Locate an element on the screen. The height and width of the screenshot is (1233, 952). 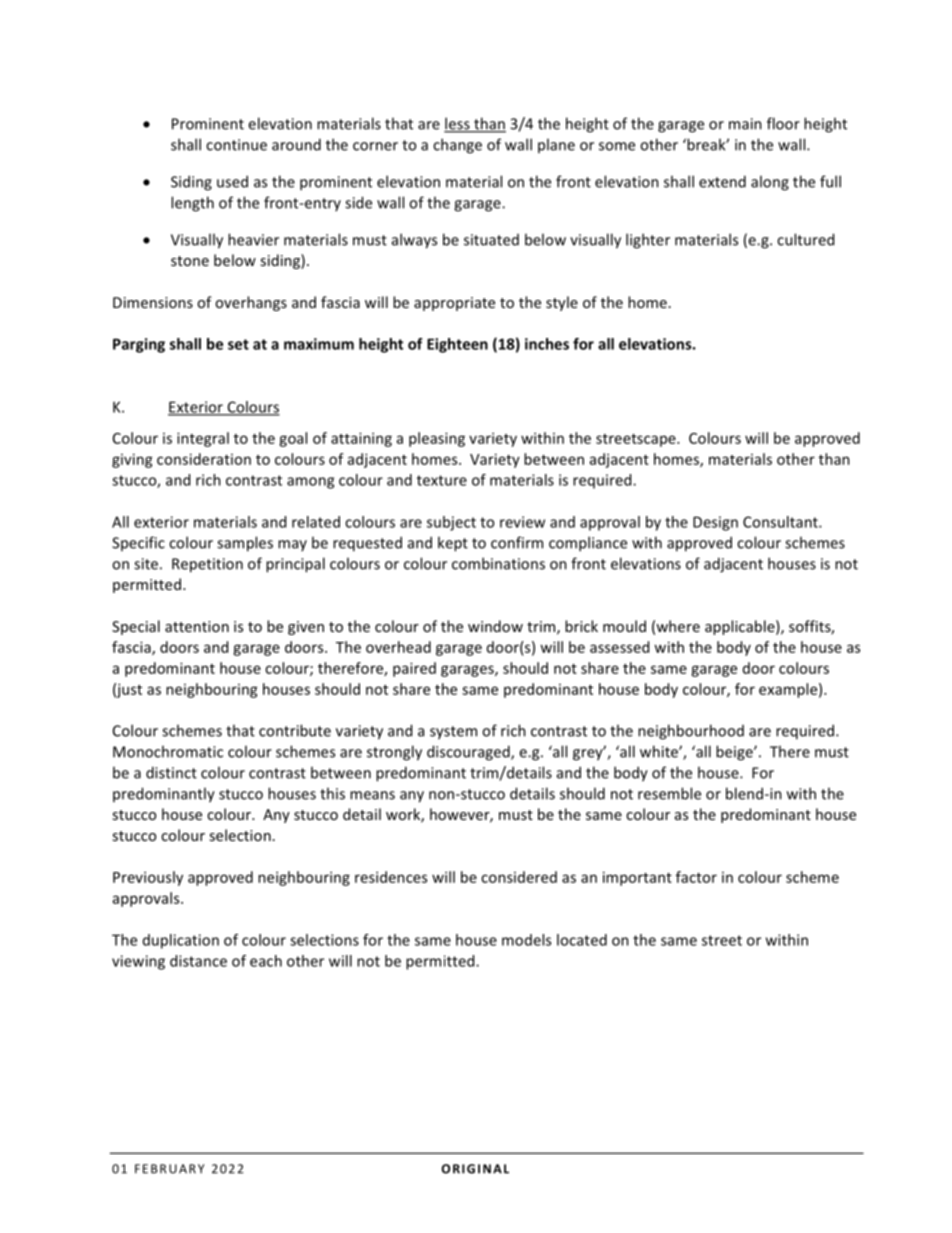
distinct is located at coordinates (171, 772).
